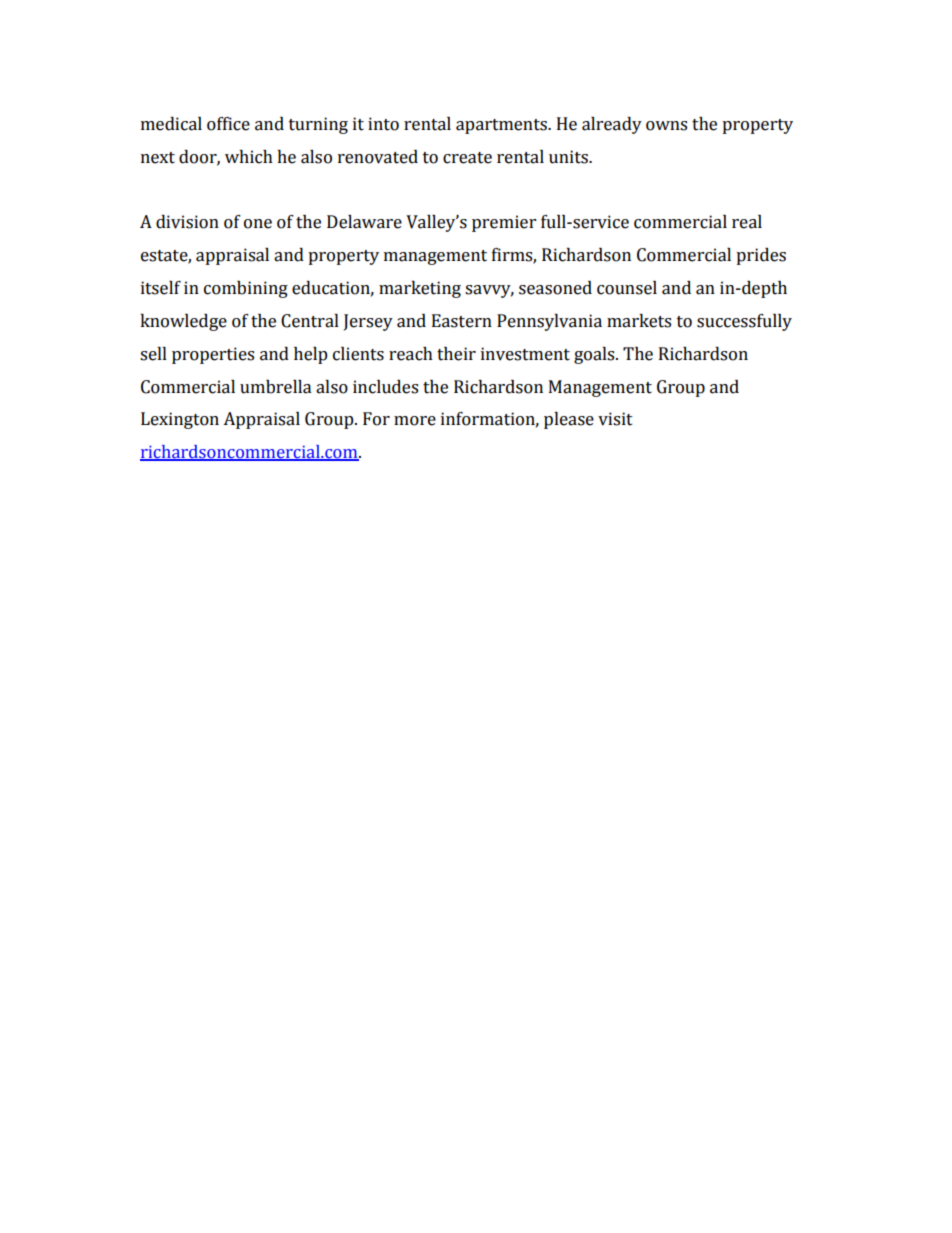 This page has width=952, height=1233. I want to click on which, so click(249, 157).
